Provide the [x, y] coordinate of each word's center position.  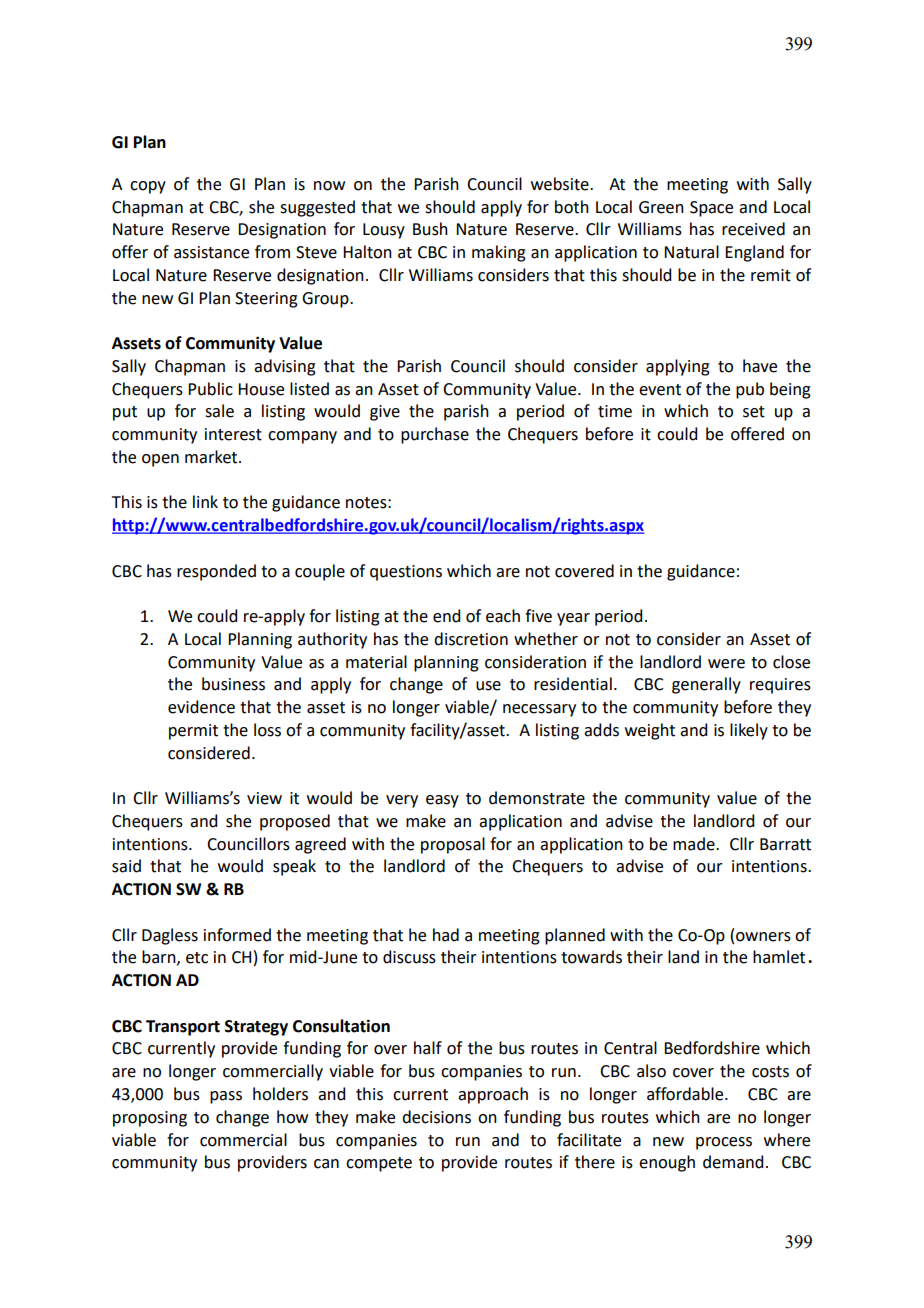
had [446, 935]
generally [706, 685]
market [212, 457]
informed [237, 935]
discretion [471, 639]
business [233, 684]
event [660, 390]
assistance [211, 252]
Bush [430, 229]
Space [711, 209]
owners [763, 937]
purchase [435, 435]
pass [226, 1097]
